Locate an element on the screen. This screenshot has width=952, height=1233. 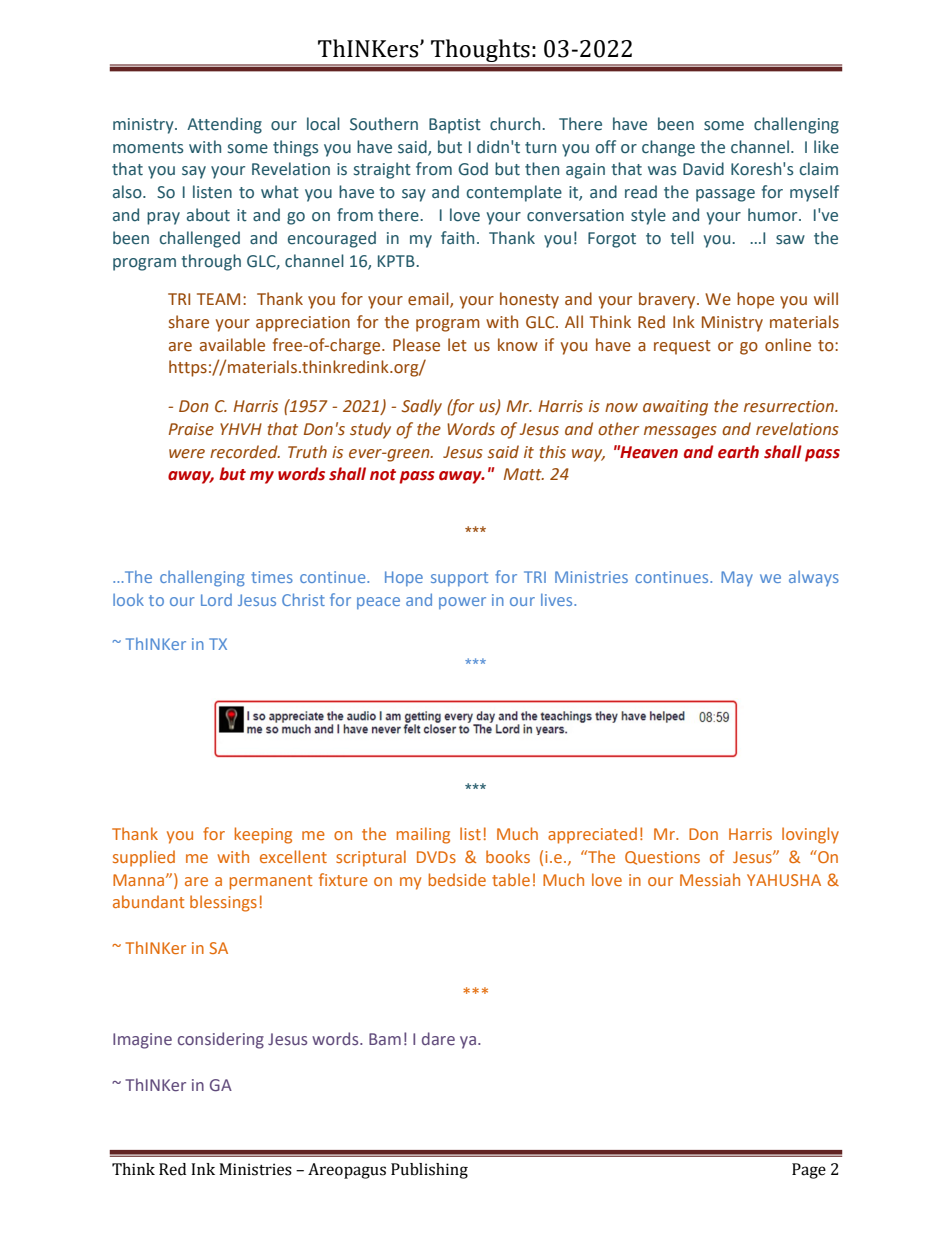
change is located at coordinates (668, 148).
